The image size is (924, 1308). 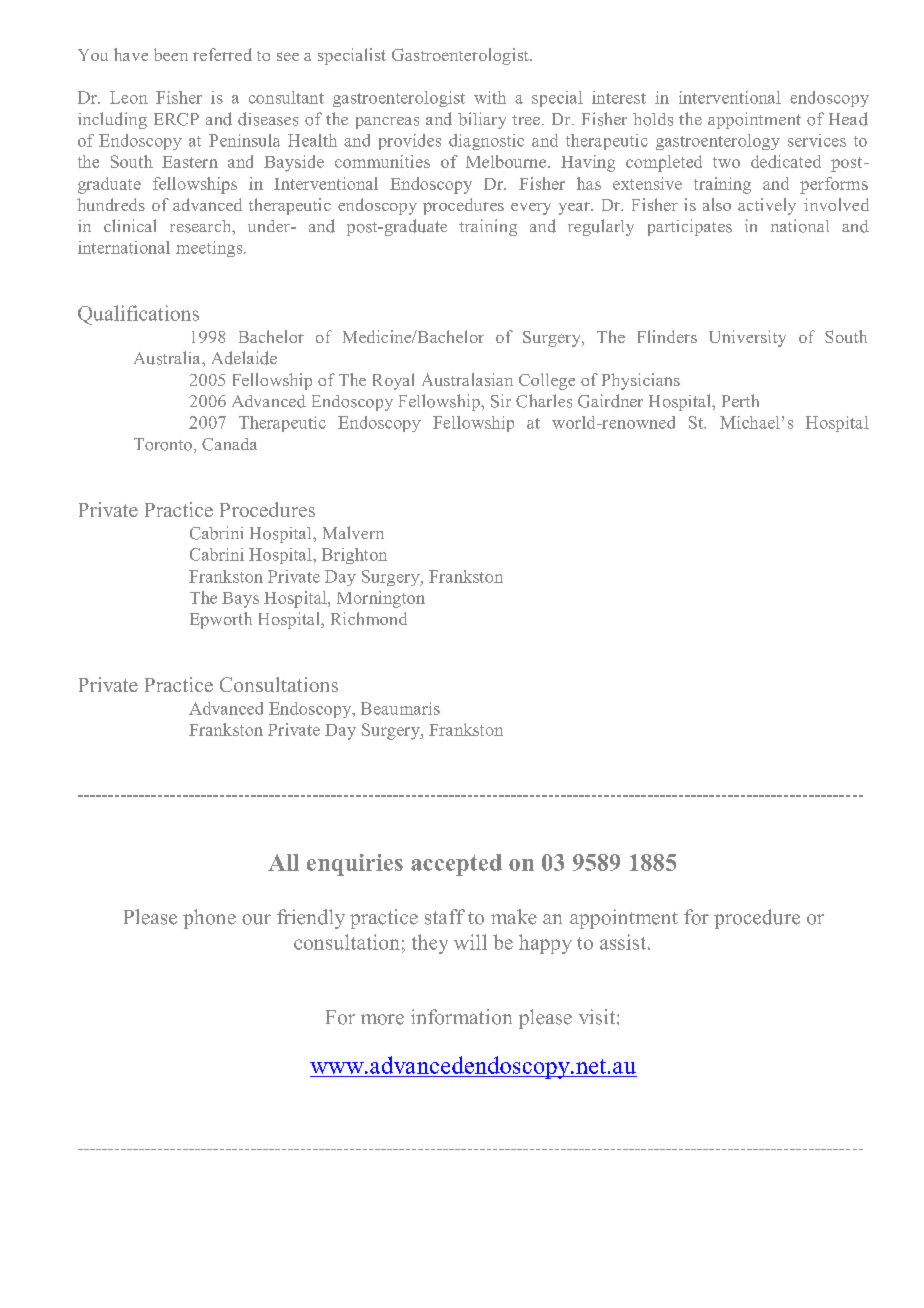 What do you see at coordinates (623, 942) in the page?
I see `assist` at bounding box center [623, 942].
